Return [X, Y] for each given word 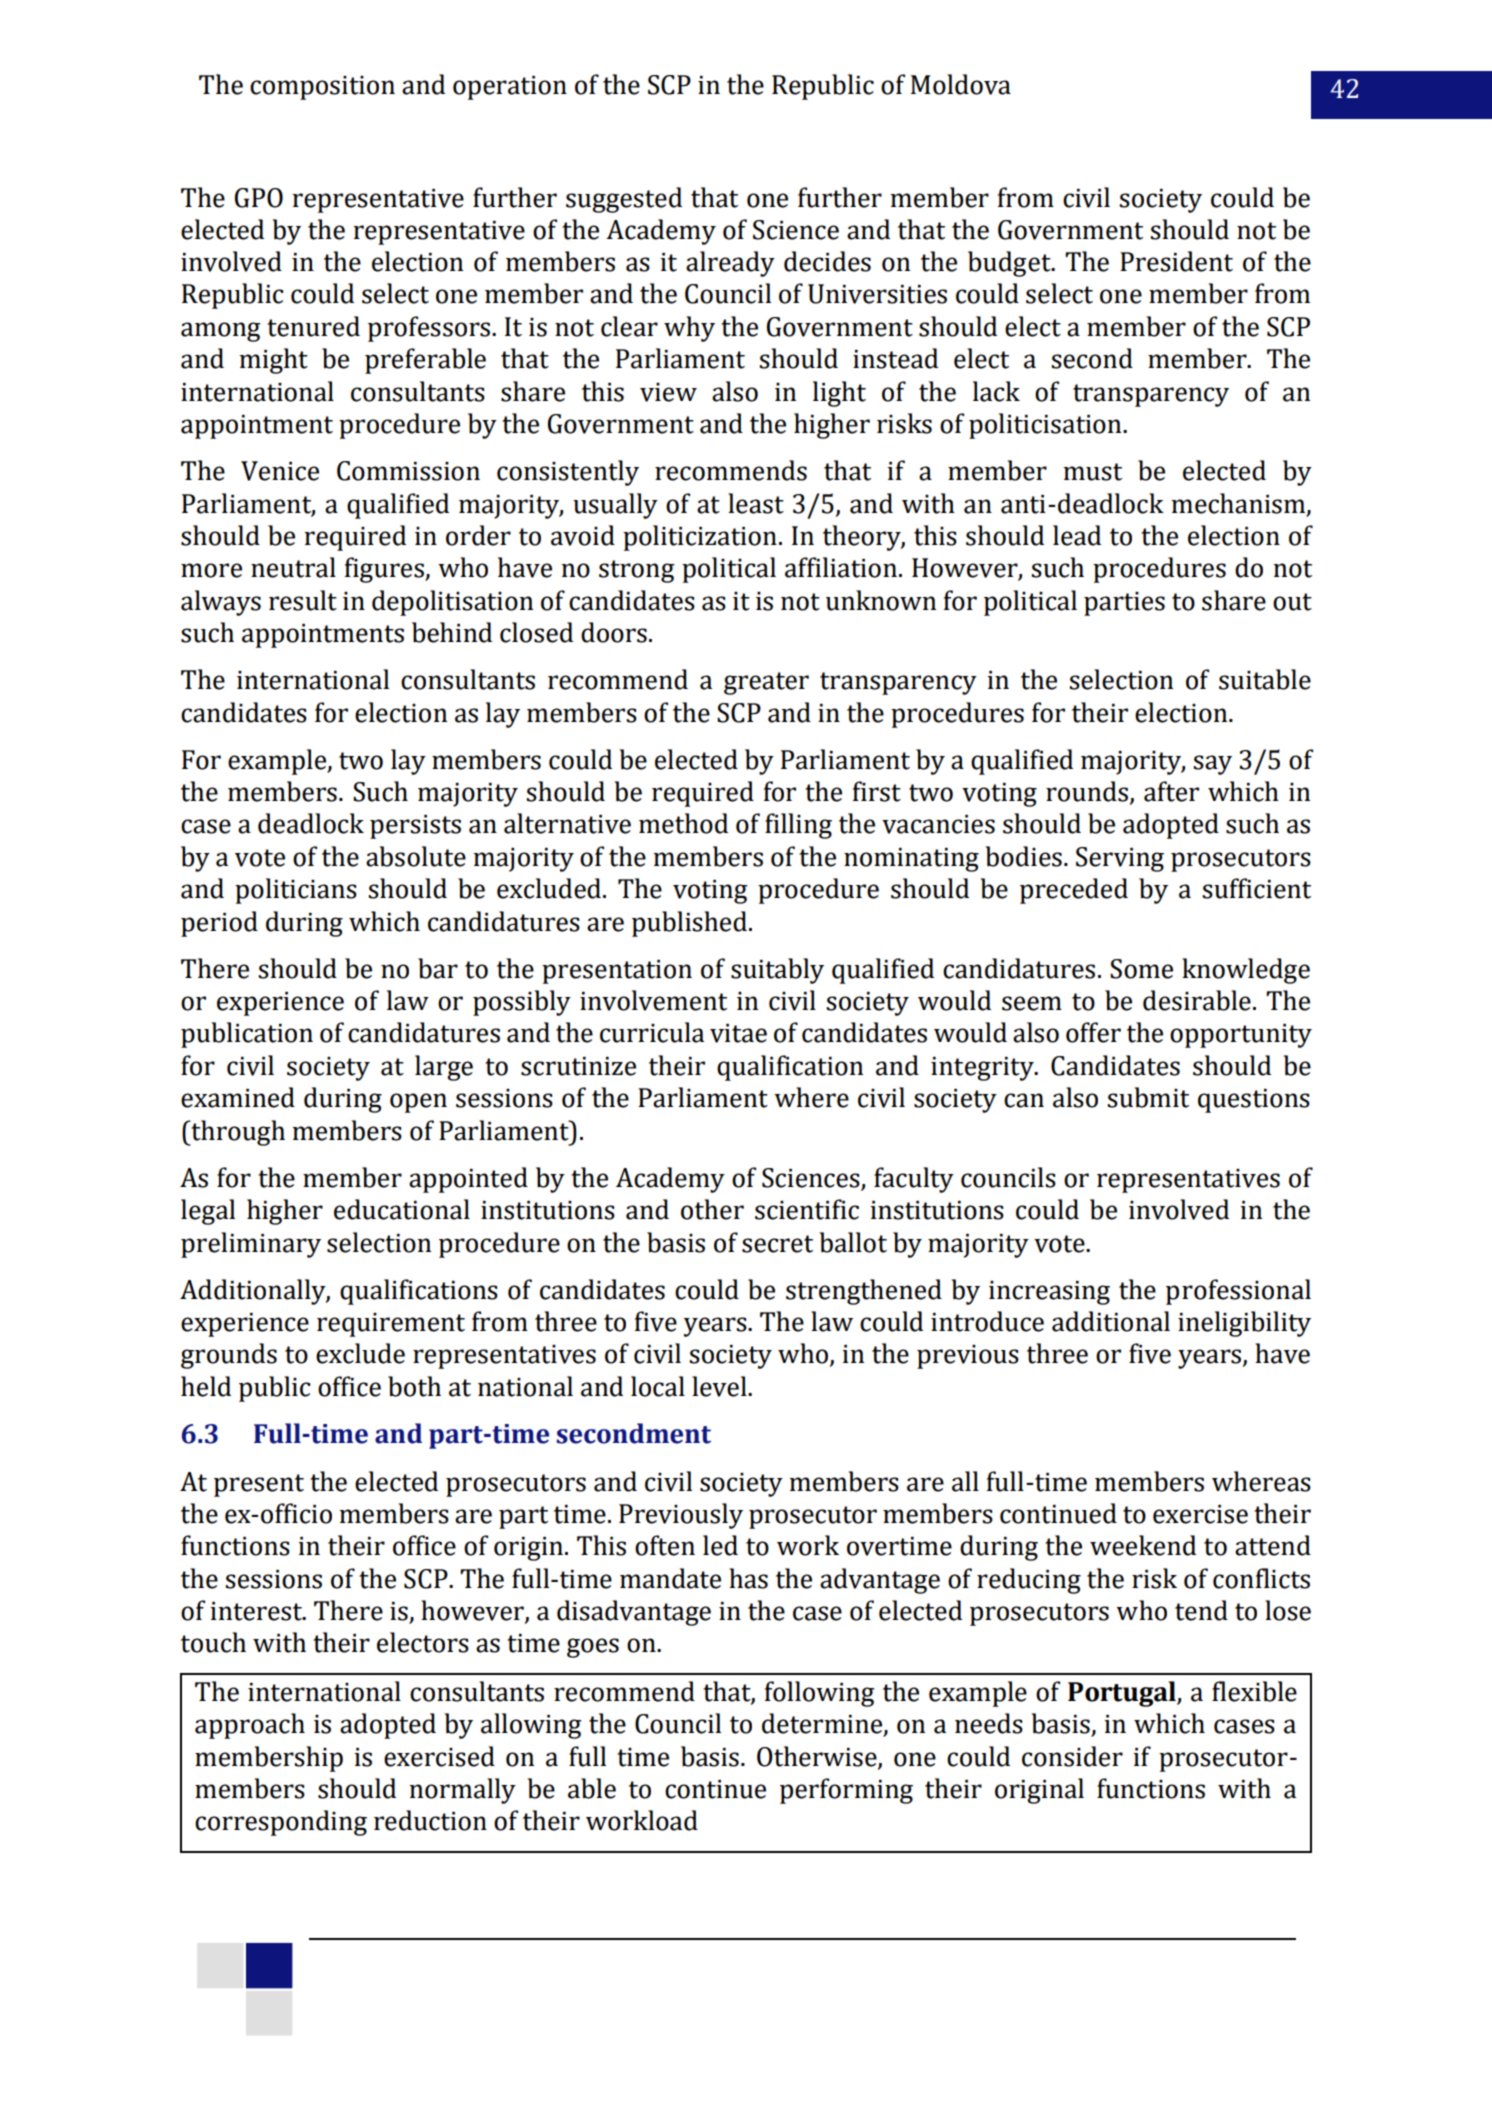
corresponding [281, 1823]
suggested [624, 200]
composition [322, 88]
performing [846, 1791]
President [1176, 261]
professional [1238, 1292]
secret [777, 1244]
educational [402, 1209]
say [1213, 765]
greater [766, 683]
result [303, 600]
